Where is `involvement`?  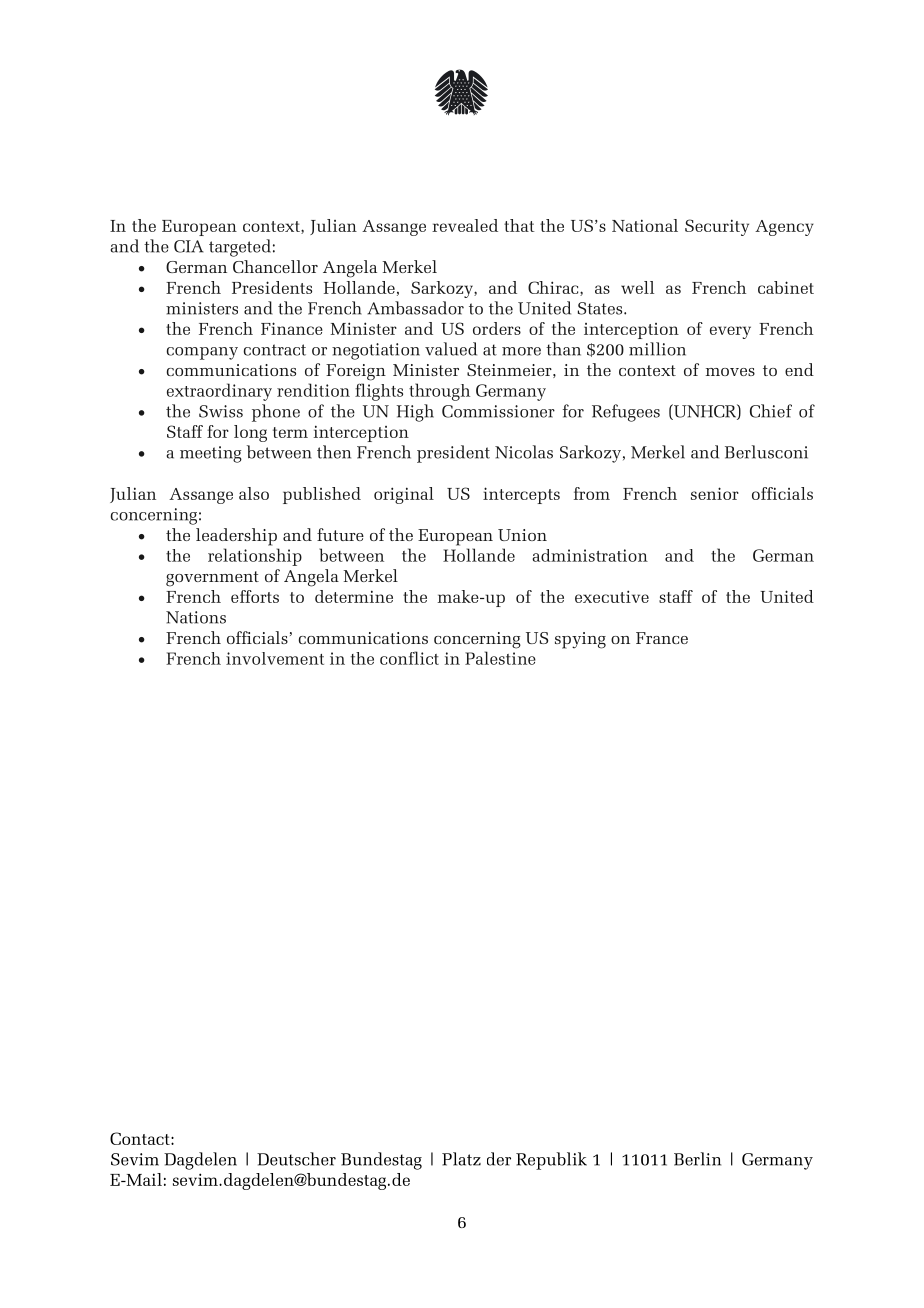 involvement is located at coordinates (275, 658).
